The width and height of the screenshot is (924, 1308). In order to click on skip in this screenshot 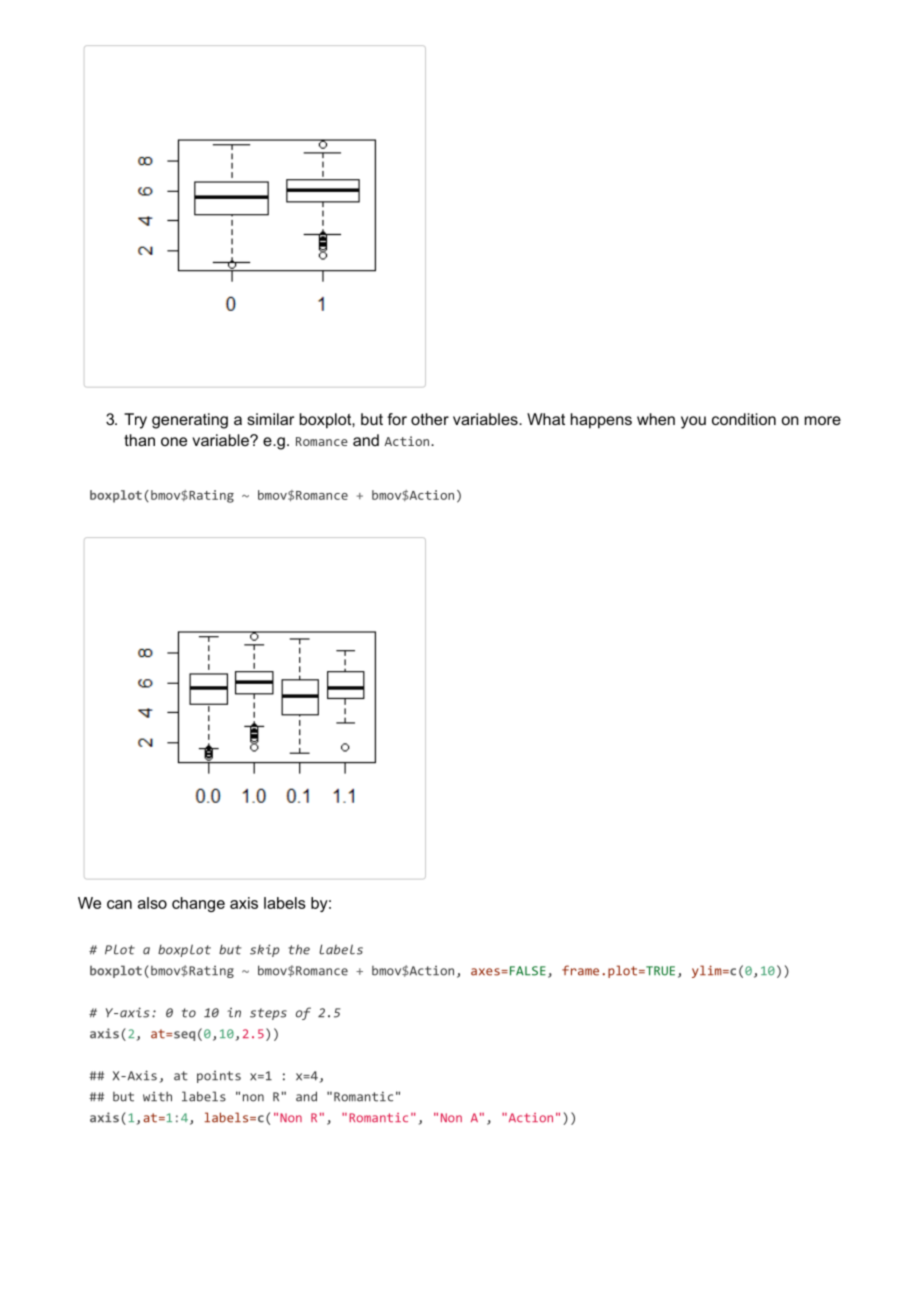, I will do `click(264, 950)`.
